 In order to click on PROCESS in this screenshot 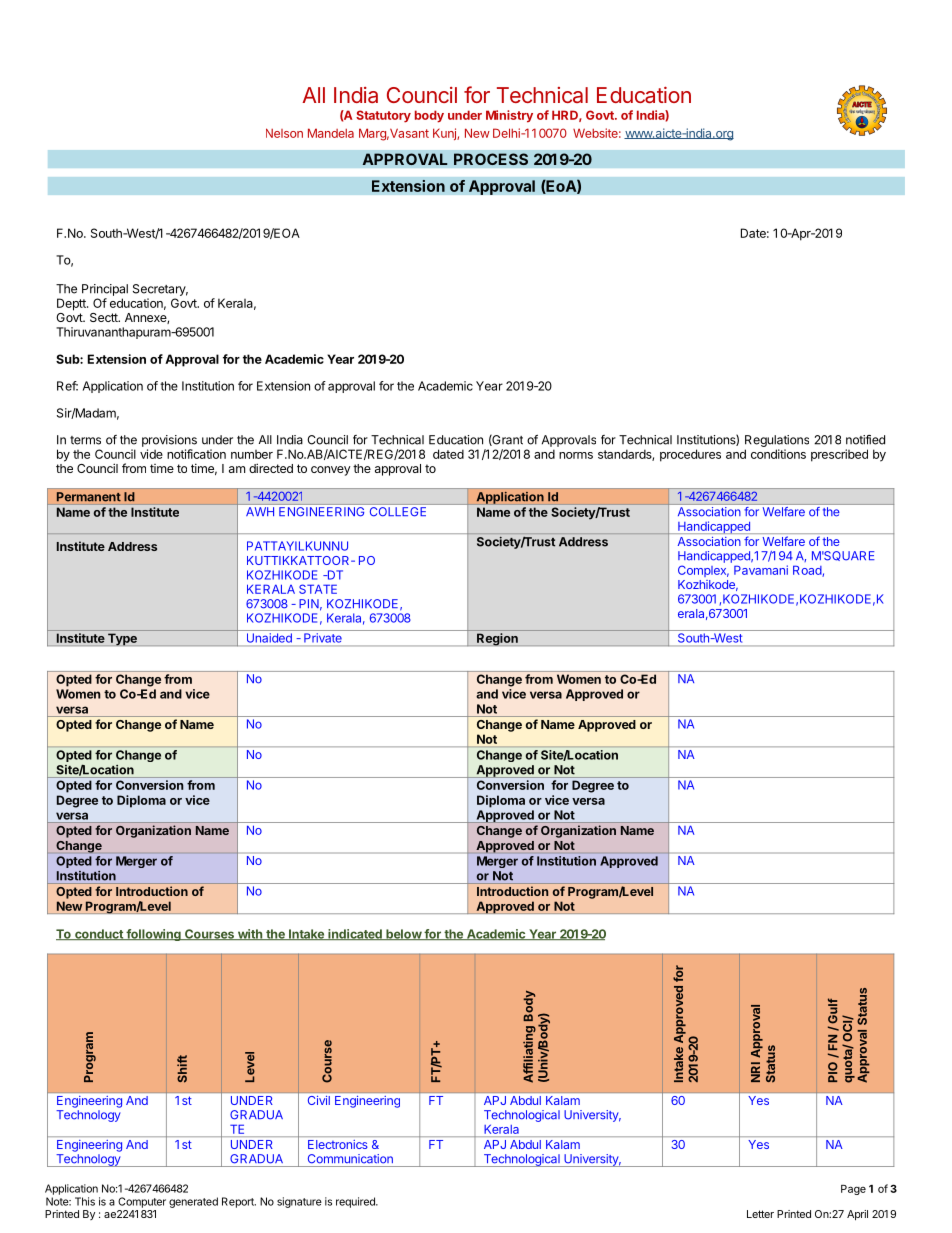, I will do `click(491, 159)`.
